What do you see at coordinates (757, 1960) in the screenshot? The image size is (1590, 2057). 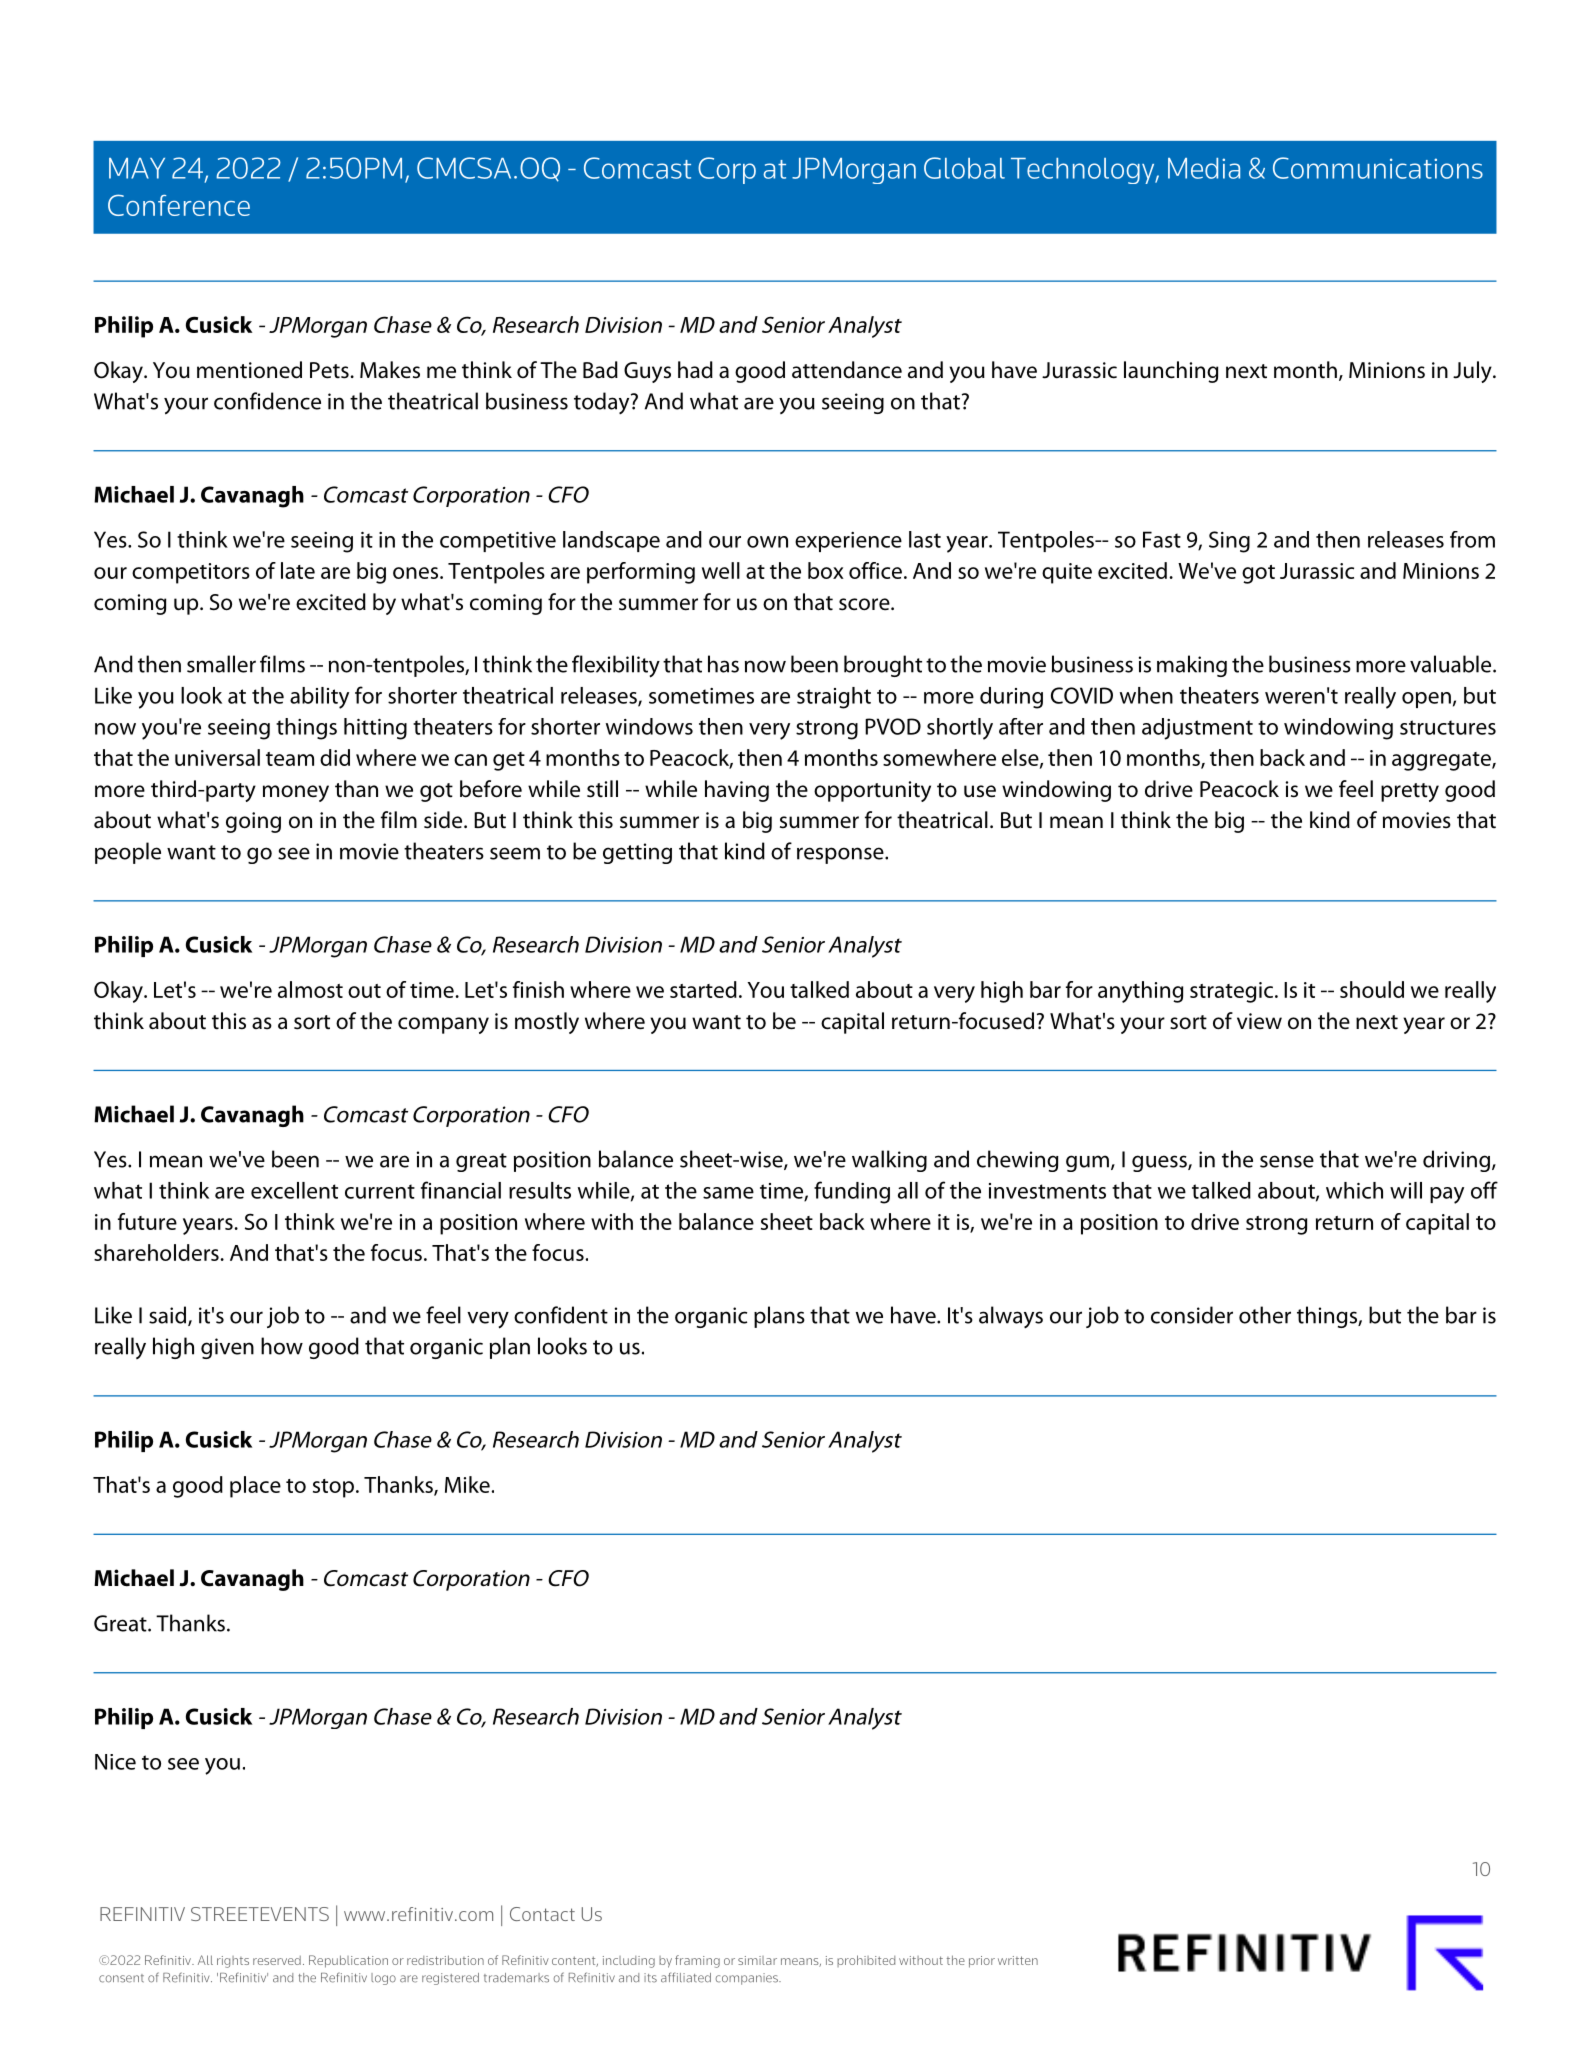 I see `similar` at bounding box center [757, 1960].
